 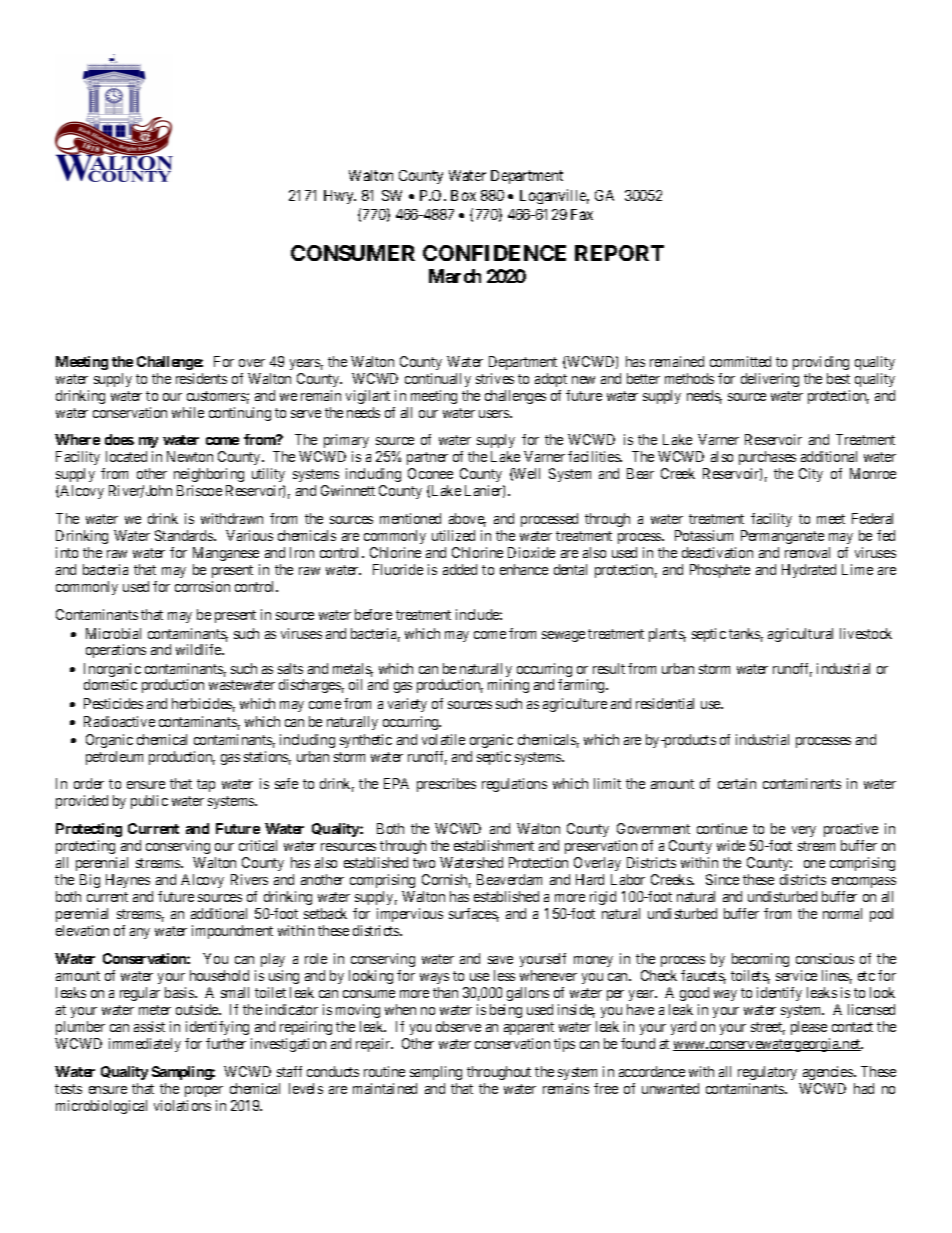 What do you see at coordinates (737, 783) in the screenshot?
I see `certain` at bounding box center [737, 783].
